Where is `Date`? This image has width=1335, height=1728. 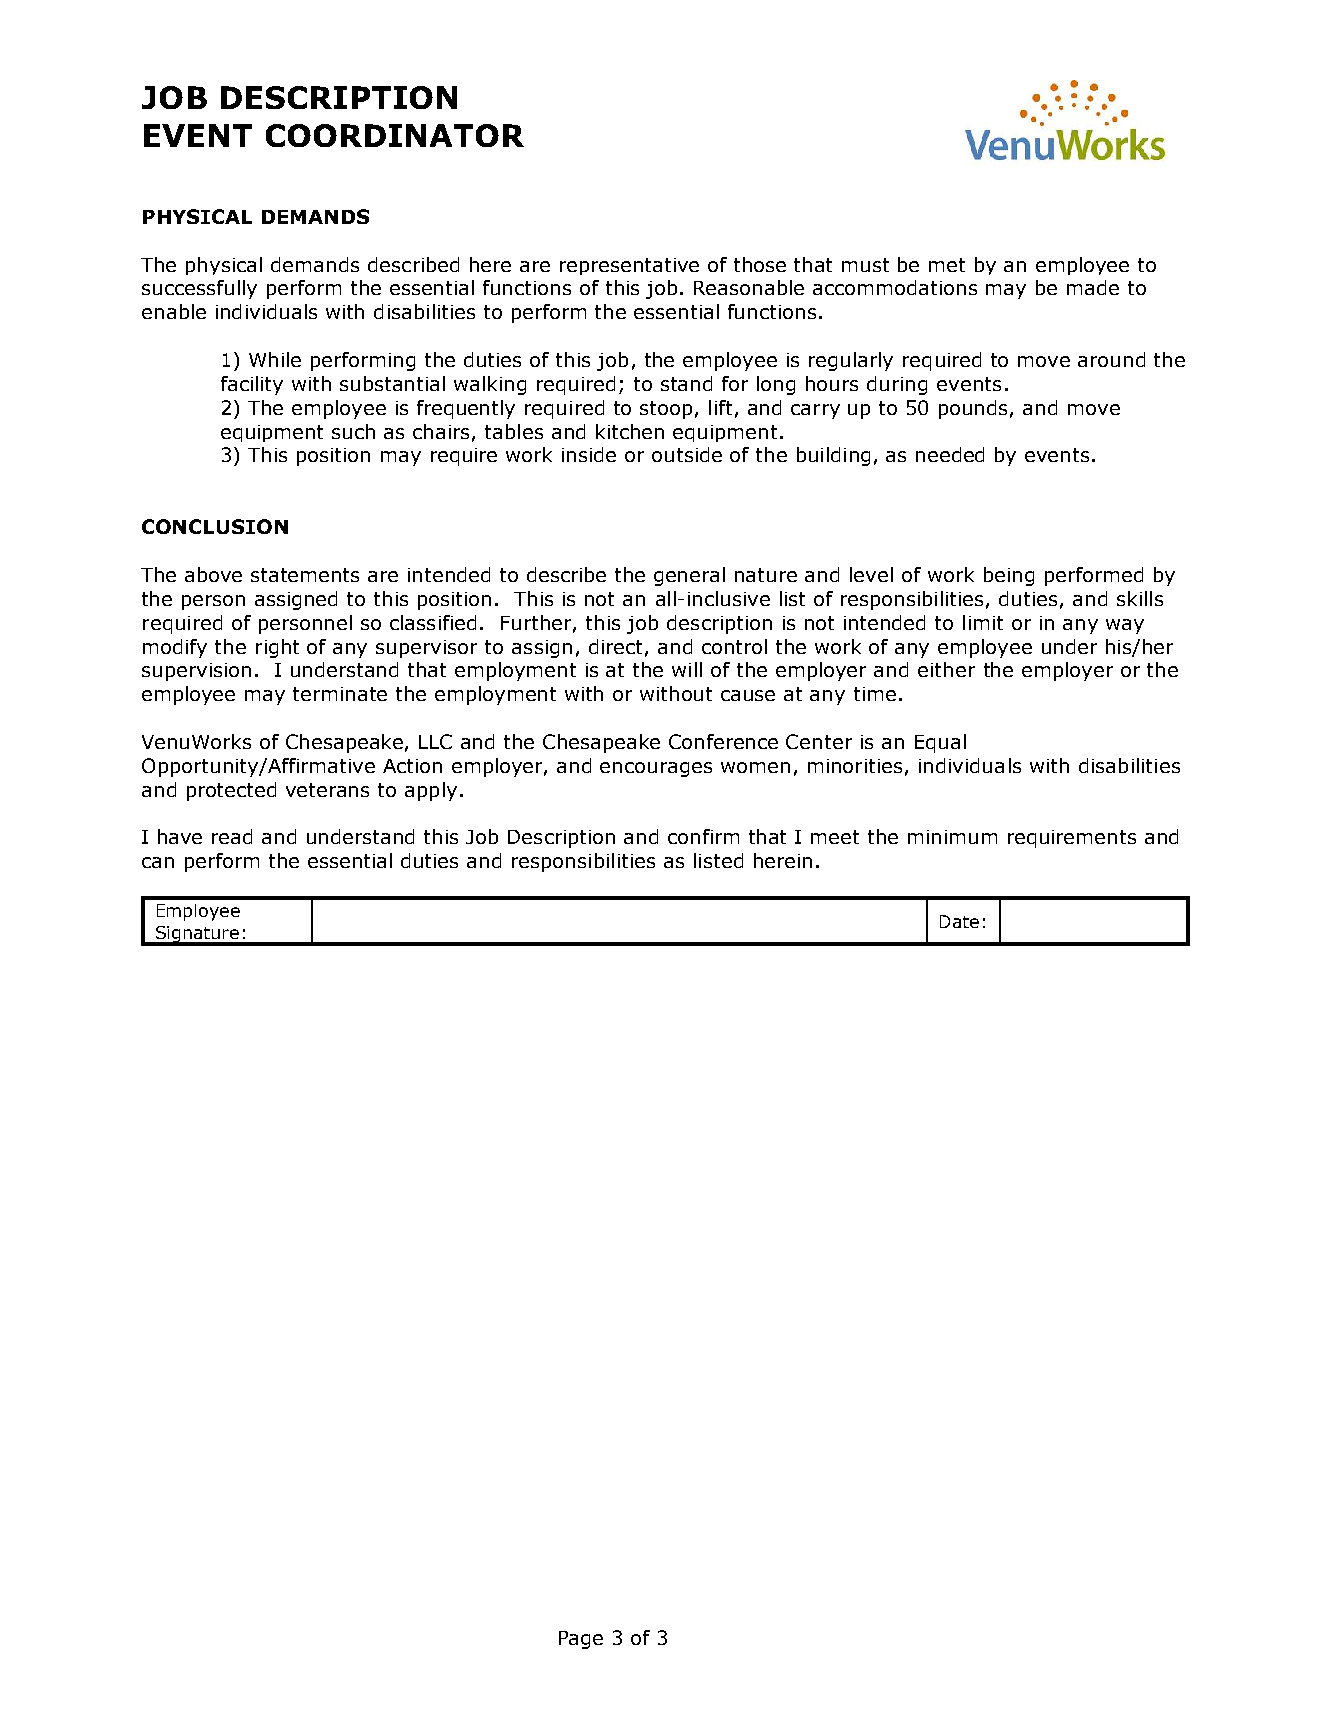
Date is located at coordinates (959, 921).
